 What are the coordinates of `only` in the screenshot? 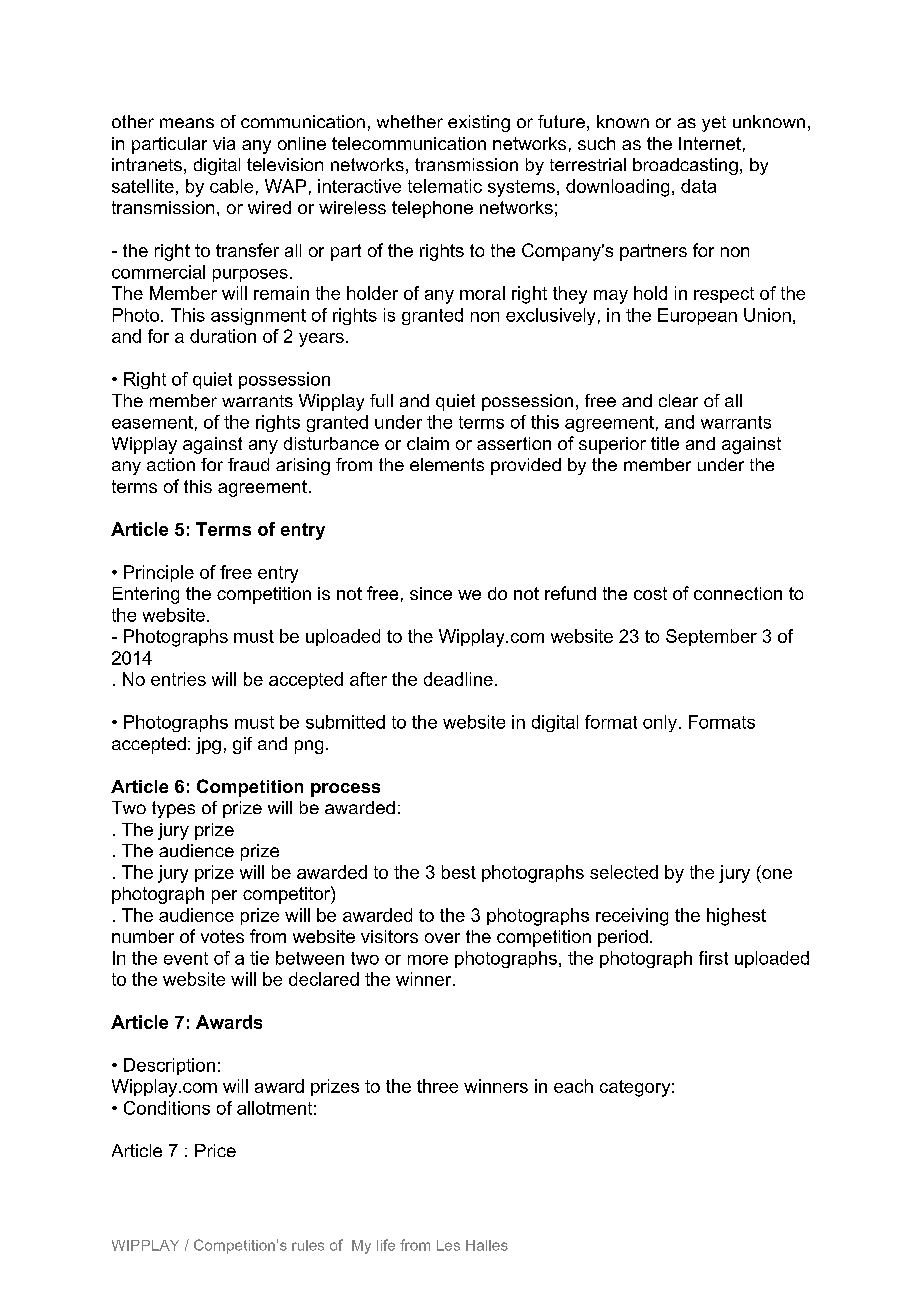 It's located at (660, 723).
